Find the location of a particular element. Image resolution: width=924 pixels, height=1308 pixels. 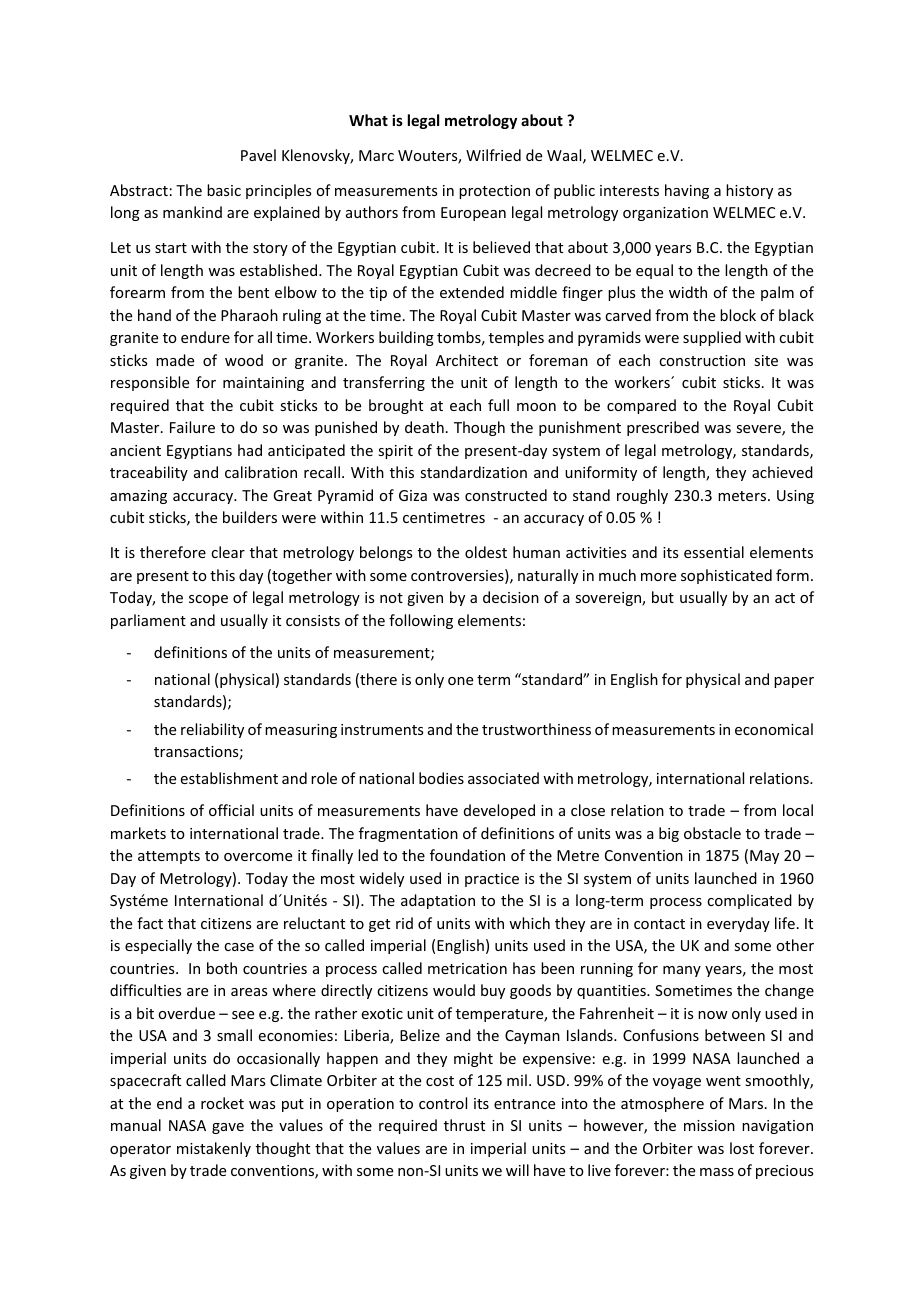

scope is located at coordinates (208, 600).
